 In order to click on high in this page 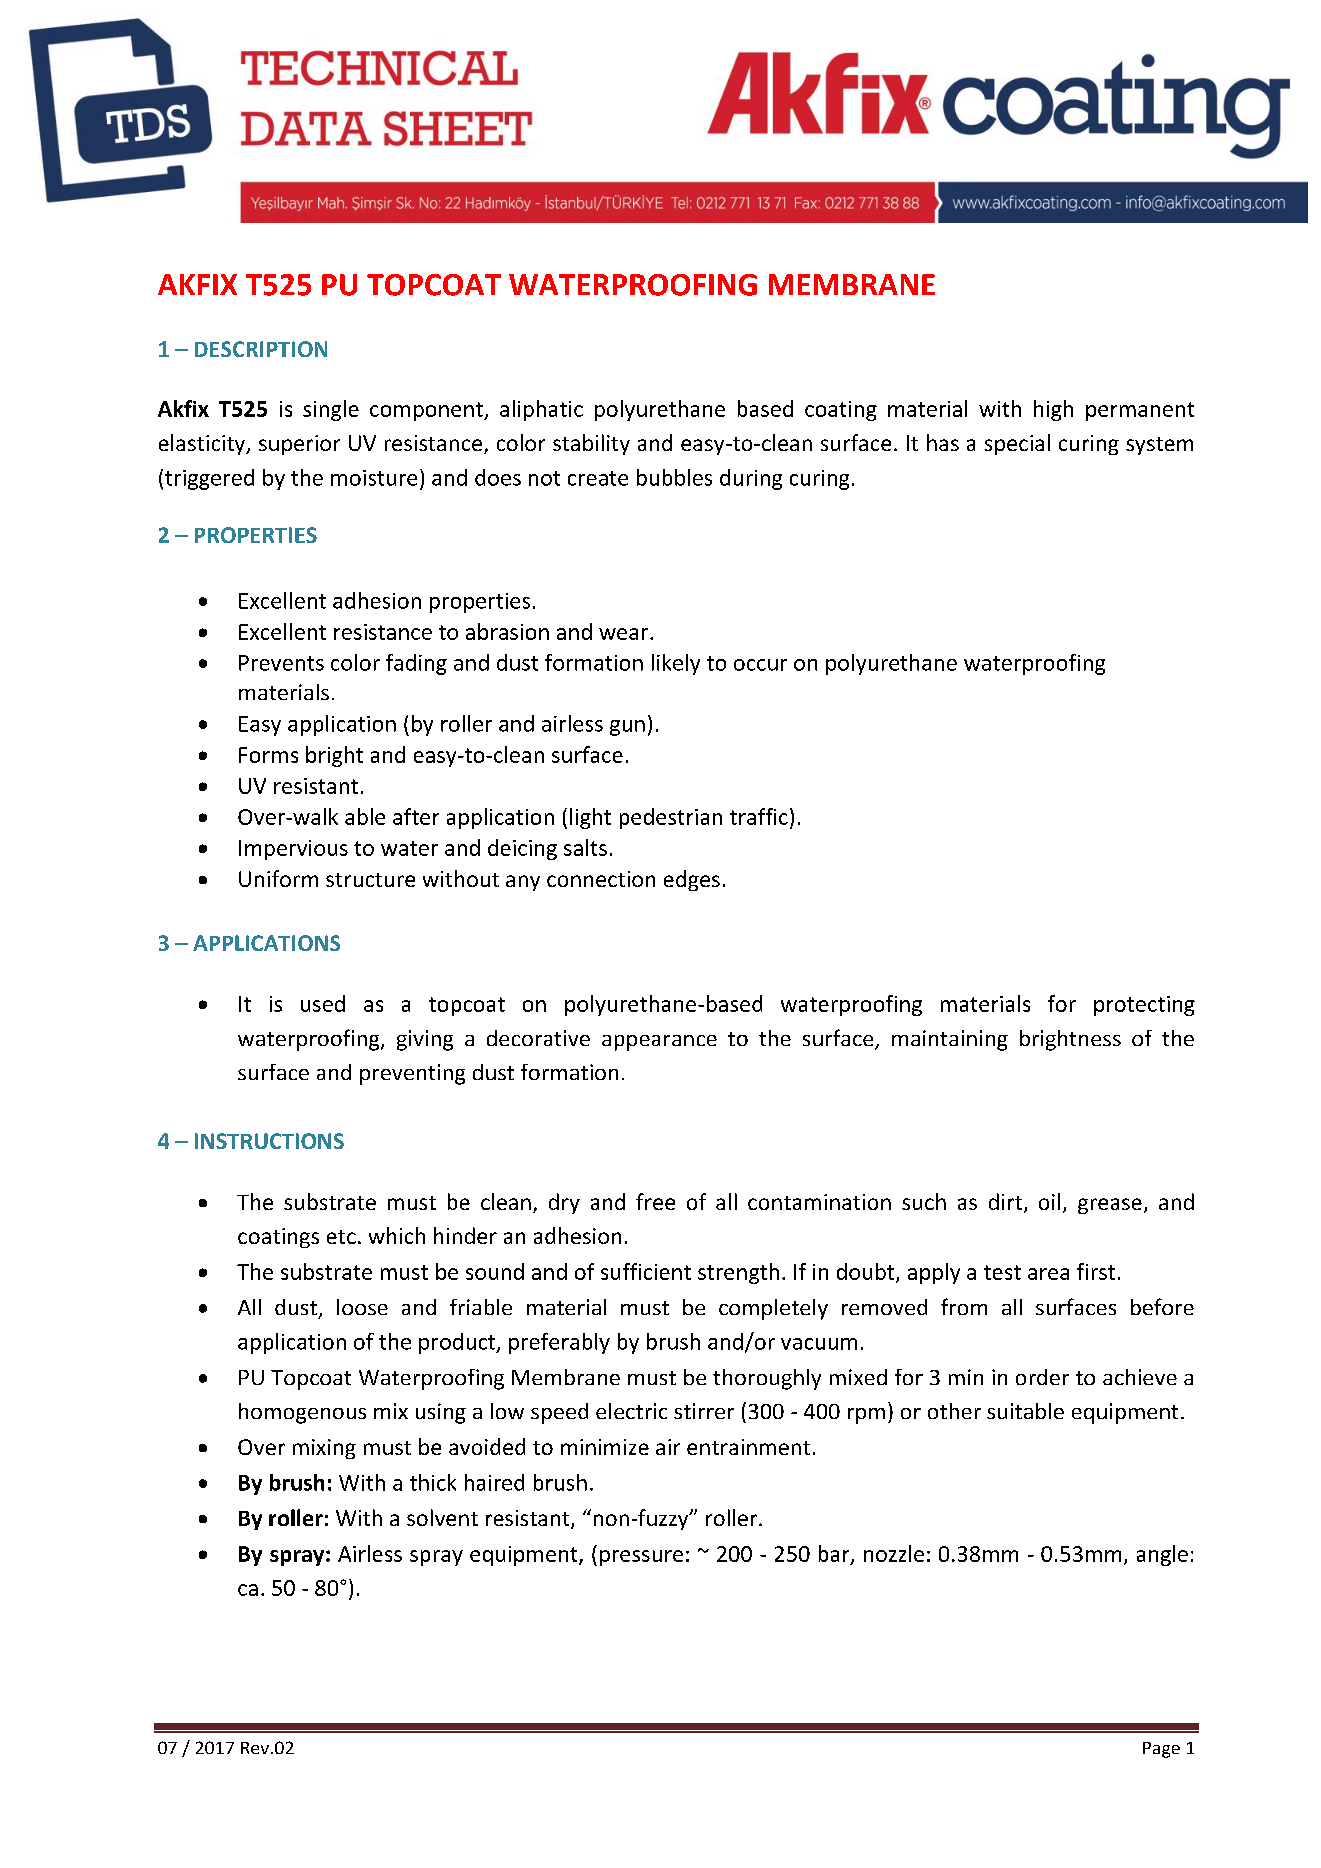, I will do `click(1053, 410)`.
